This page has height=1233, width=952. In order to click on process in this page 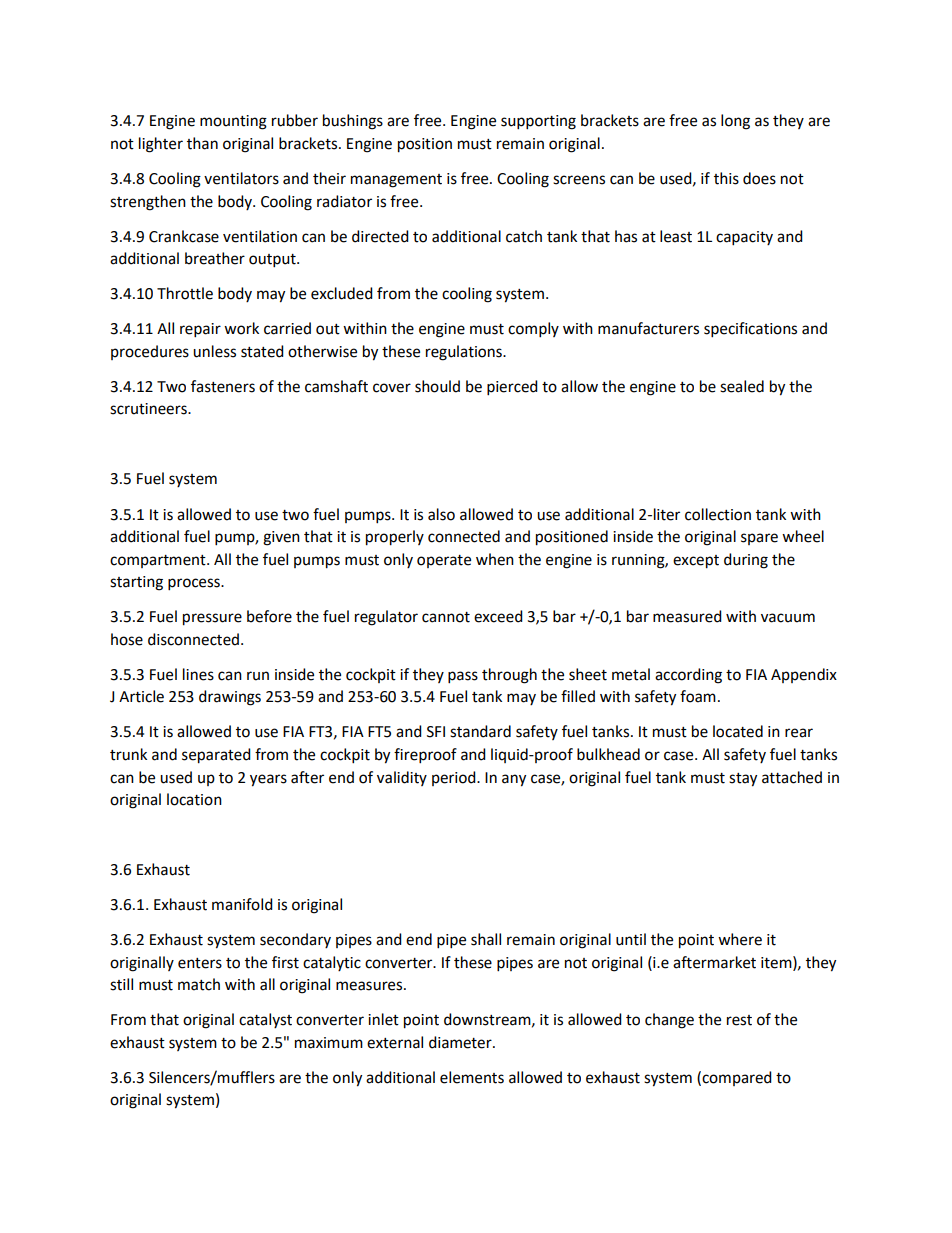, I will do `click(195, 584)`.
